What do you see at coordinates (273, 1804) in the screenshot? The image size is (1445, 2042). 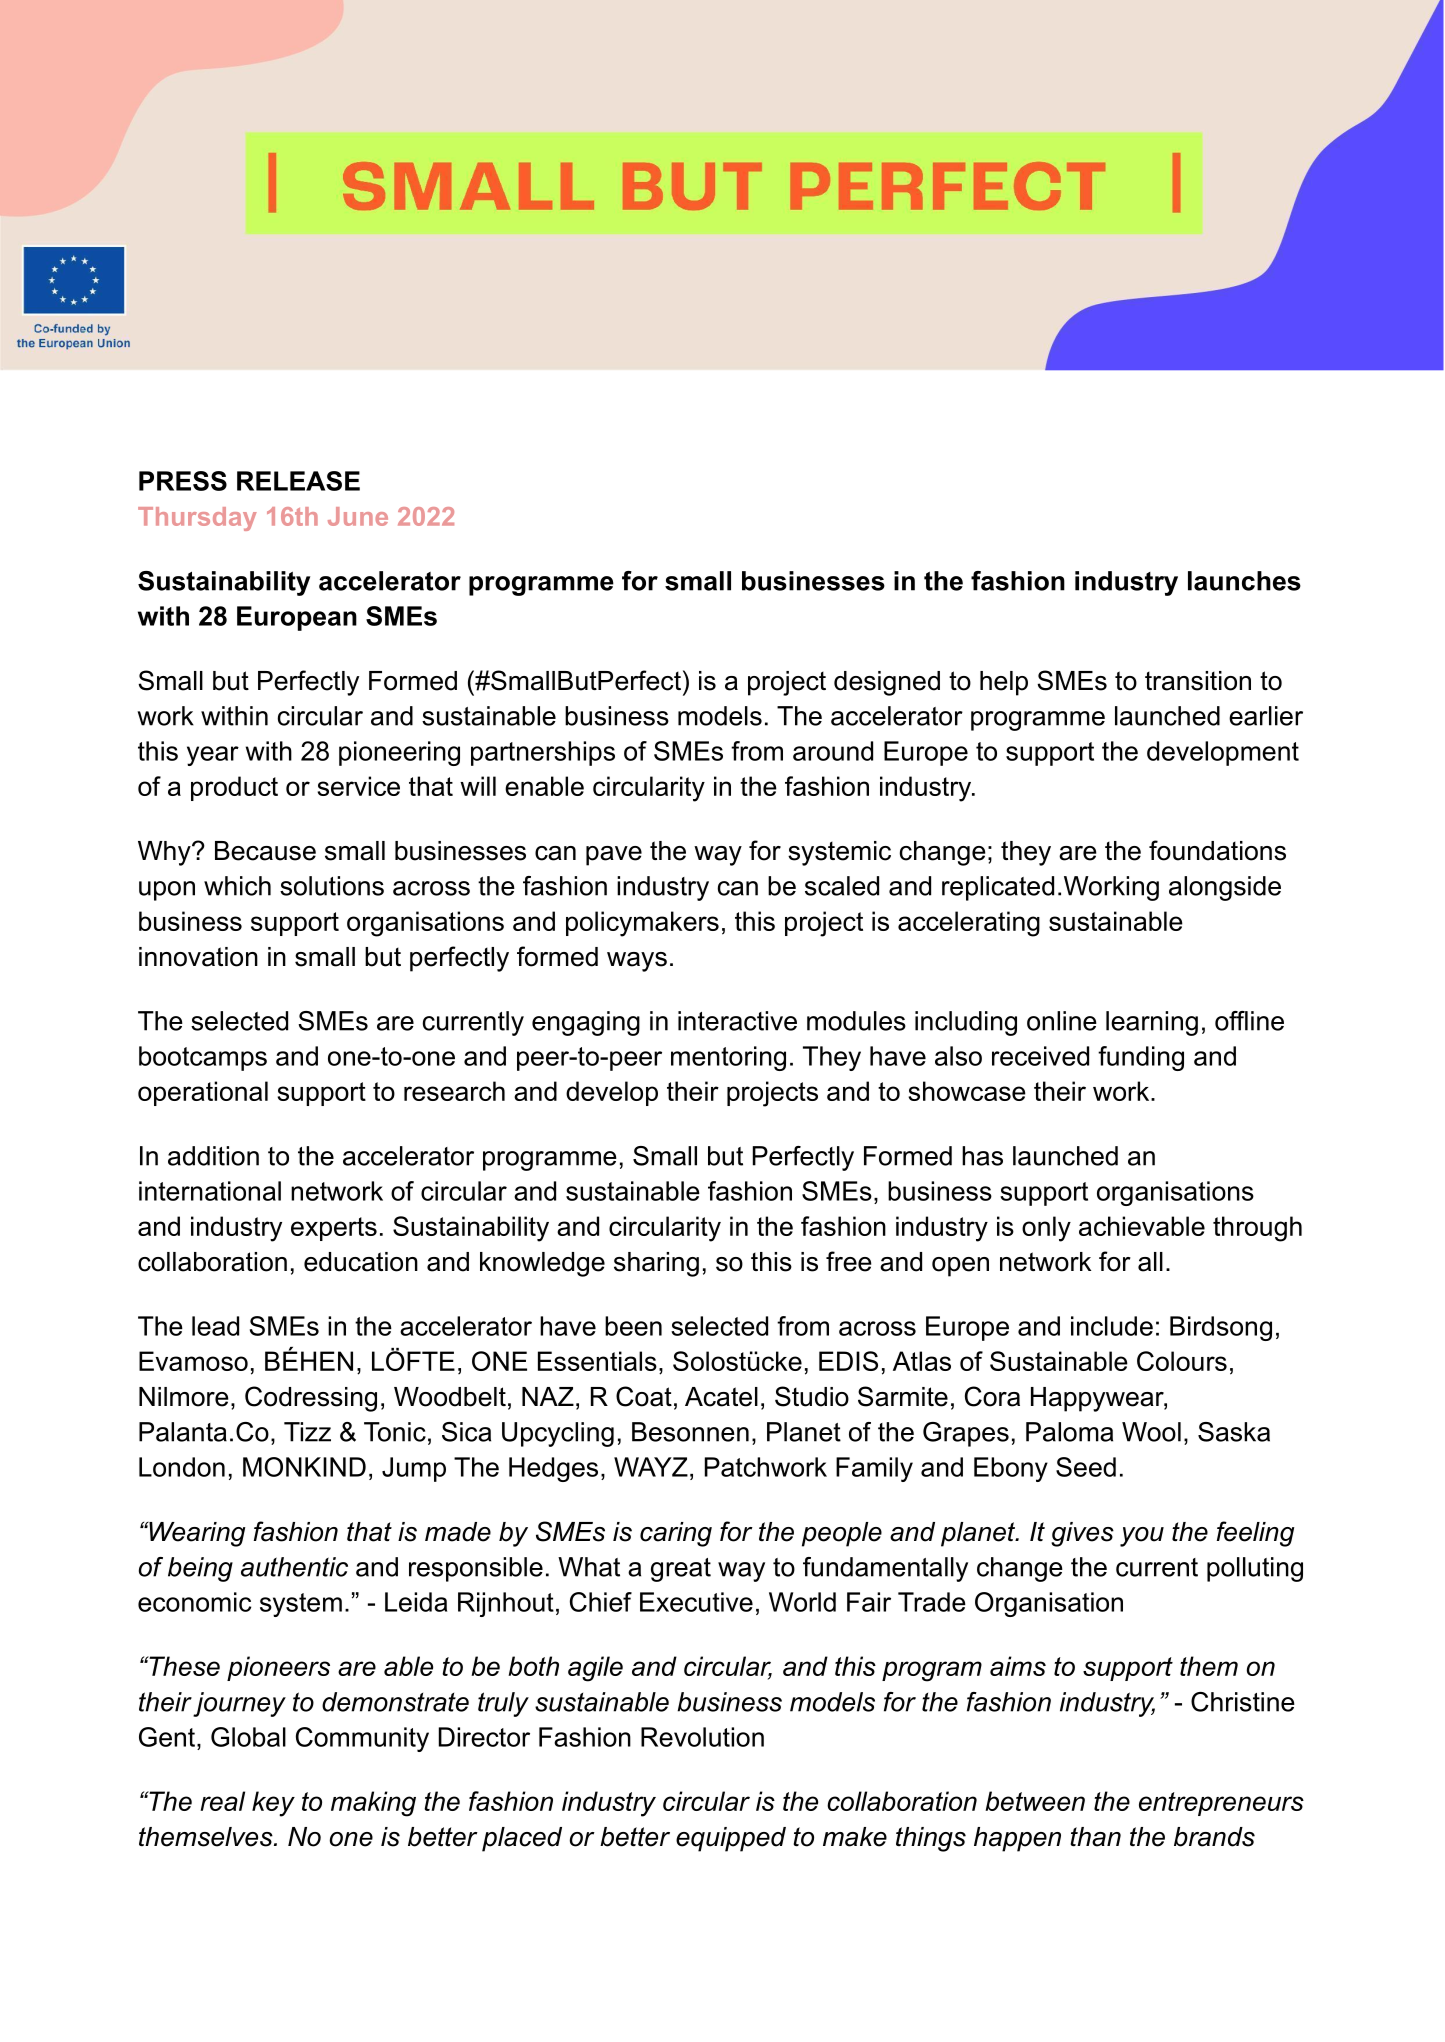 I see `key` at bounding box center [273, 1804].
